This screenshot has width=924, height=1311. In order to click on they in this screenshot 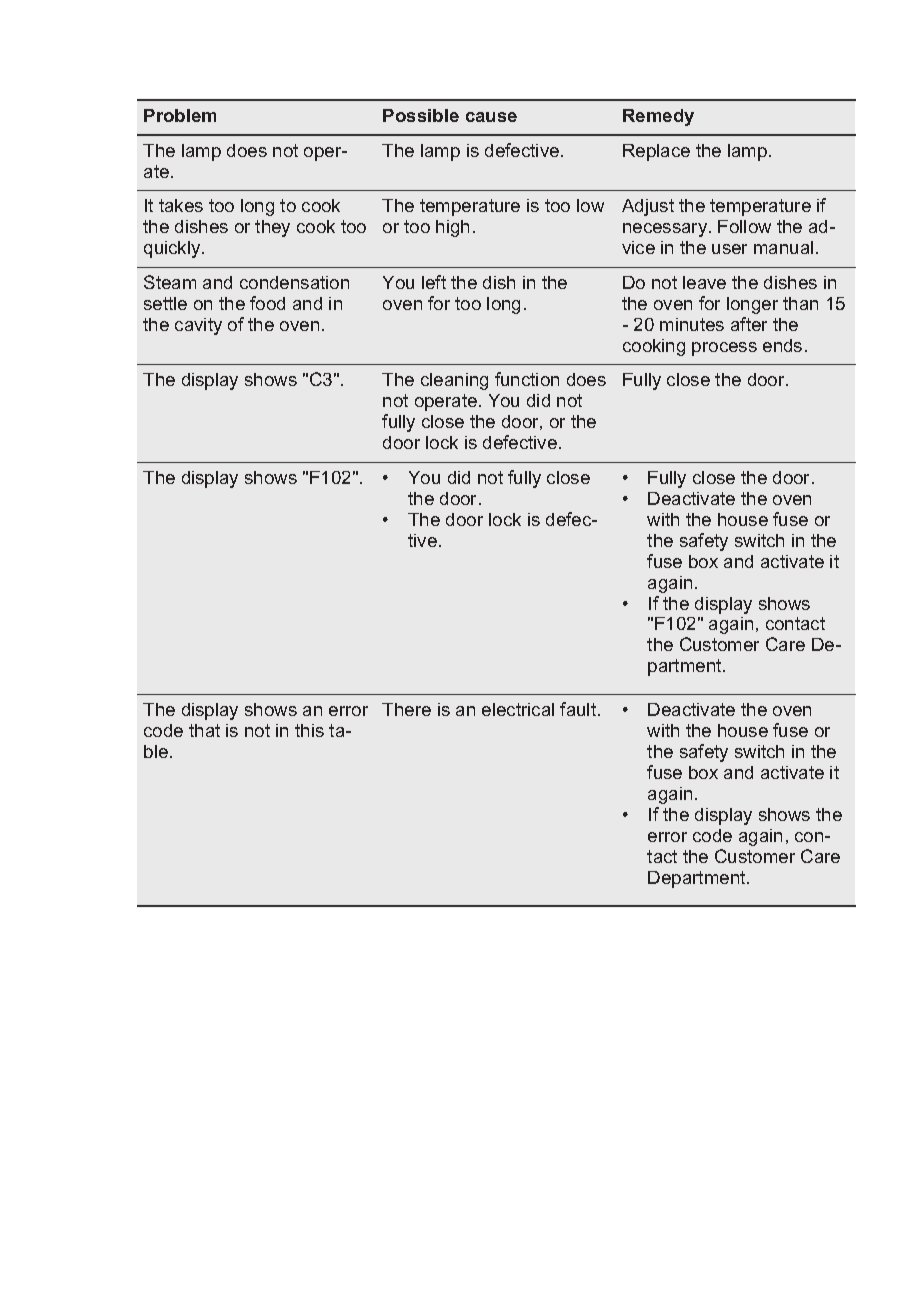, I will do `click(272, 228)`.
